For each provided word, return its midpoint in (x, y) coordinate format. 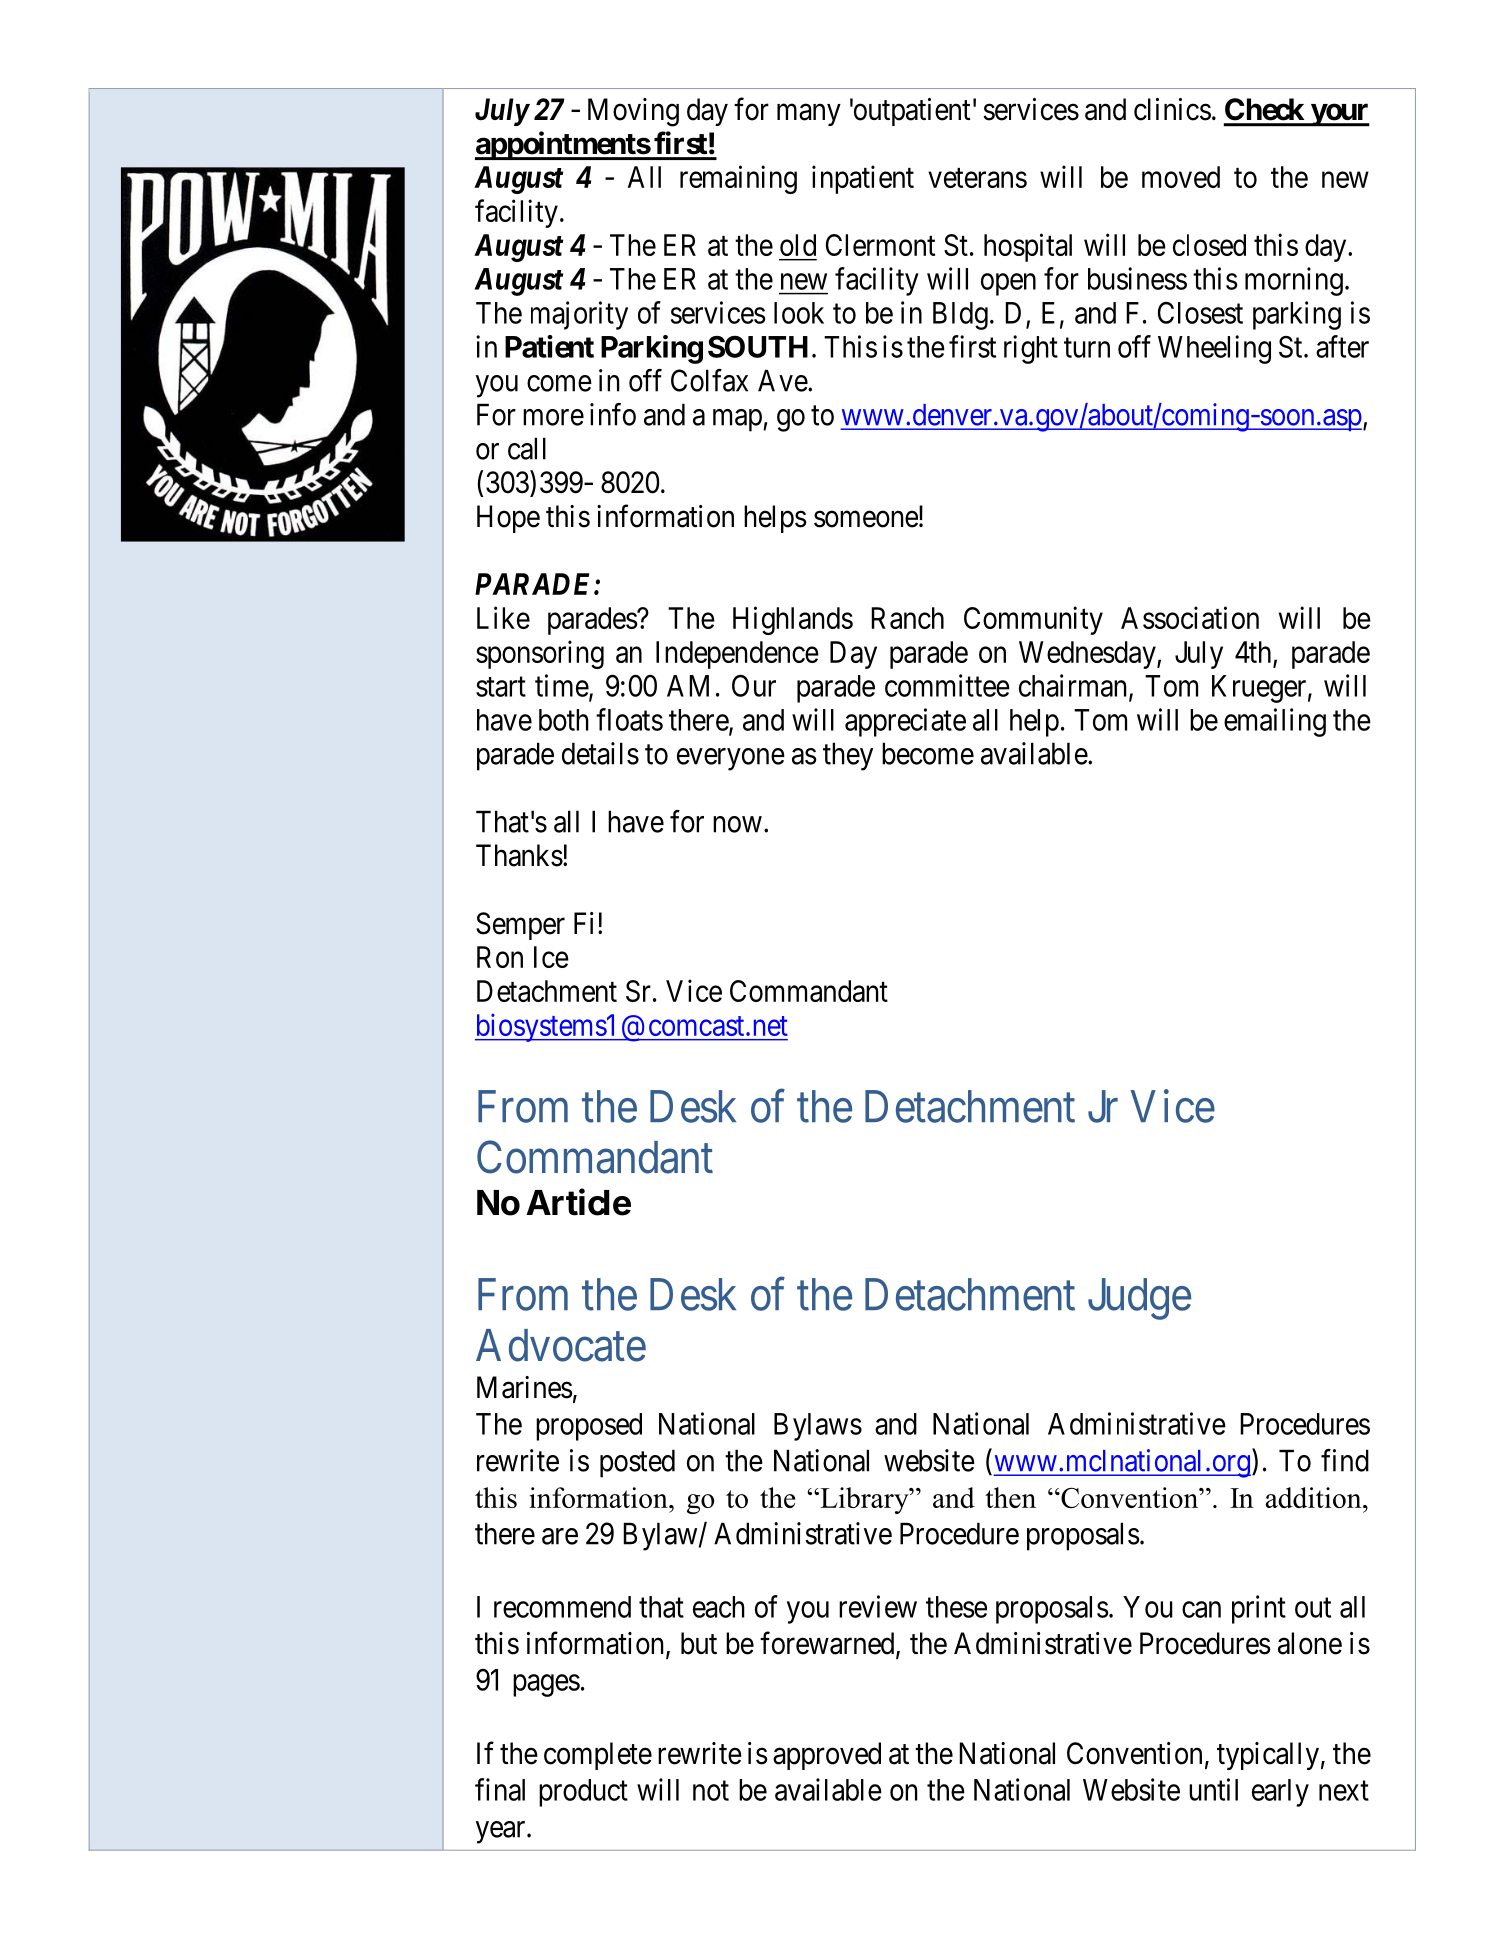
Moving (633, 112)
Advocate (561, 1345)
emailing (1275, 722)
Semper (520, 926)
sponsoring (540, 654)
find (1345, 1460)
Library (864, 1500)
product (583, 1793)
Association (1190, 617)
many (809, 115)
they (848, 756)
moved (1181, 177)
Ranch (907, 618)
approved (827, 1756)
